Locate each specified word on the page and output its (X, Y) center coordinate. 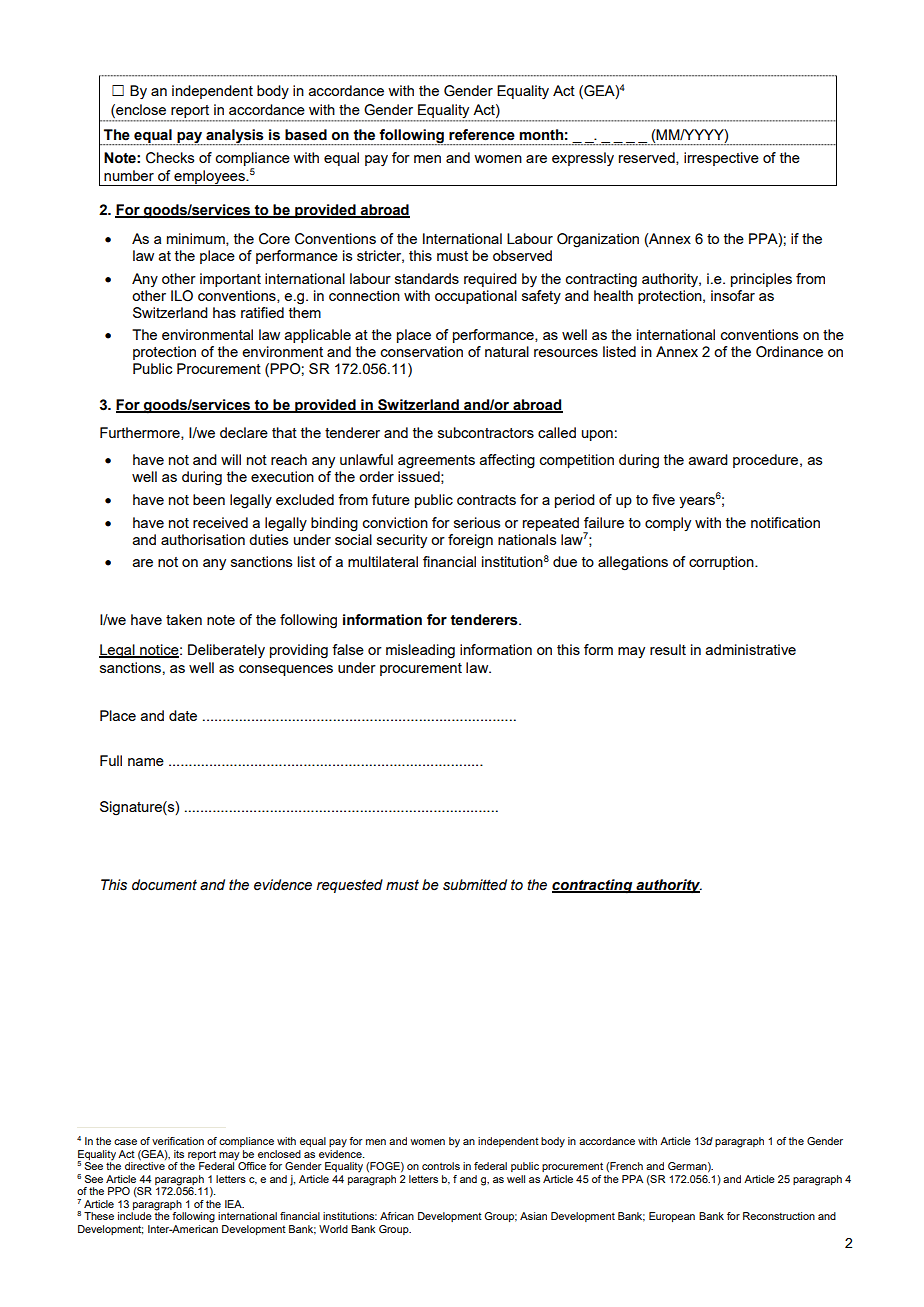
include (135, 1216)
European (672, 1217)
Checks (170, 158)
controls (441, 1166)
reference (482, 135)
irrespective (721, 159)
